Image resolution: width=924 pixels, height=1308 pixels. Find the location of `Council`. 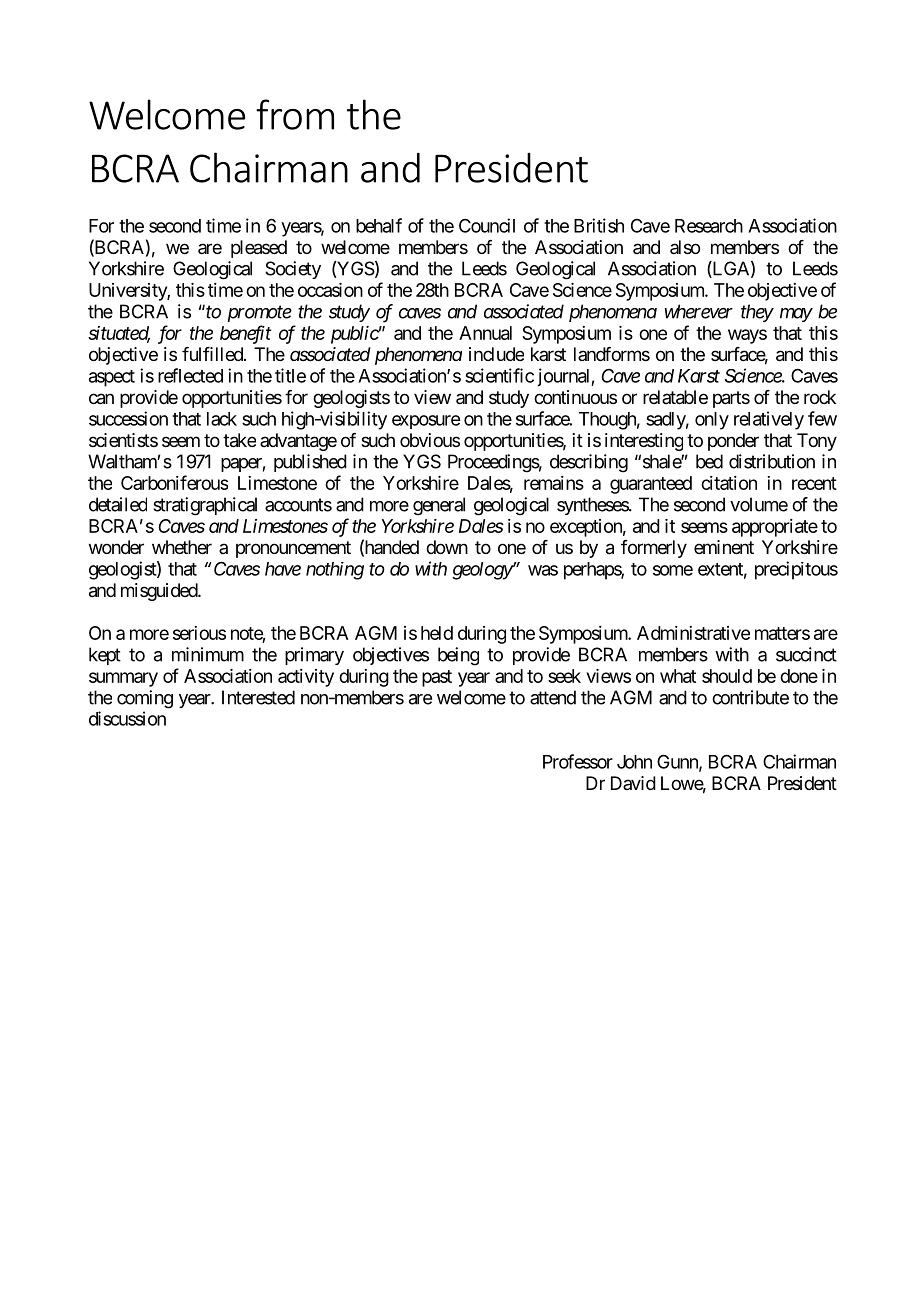

Council is located at coordinates (487, 225).
